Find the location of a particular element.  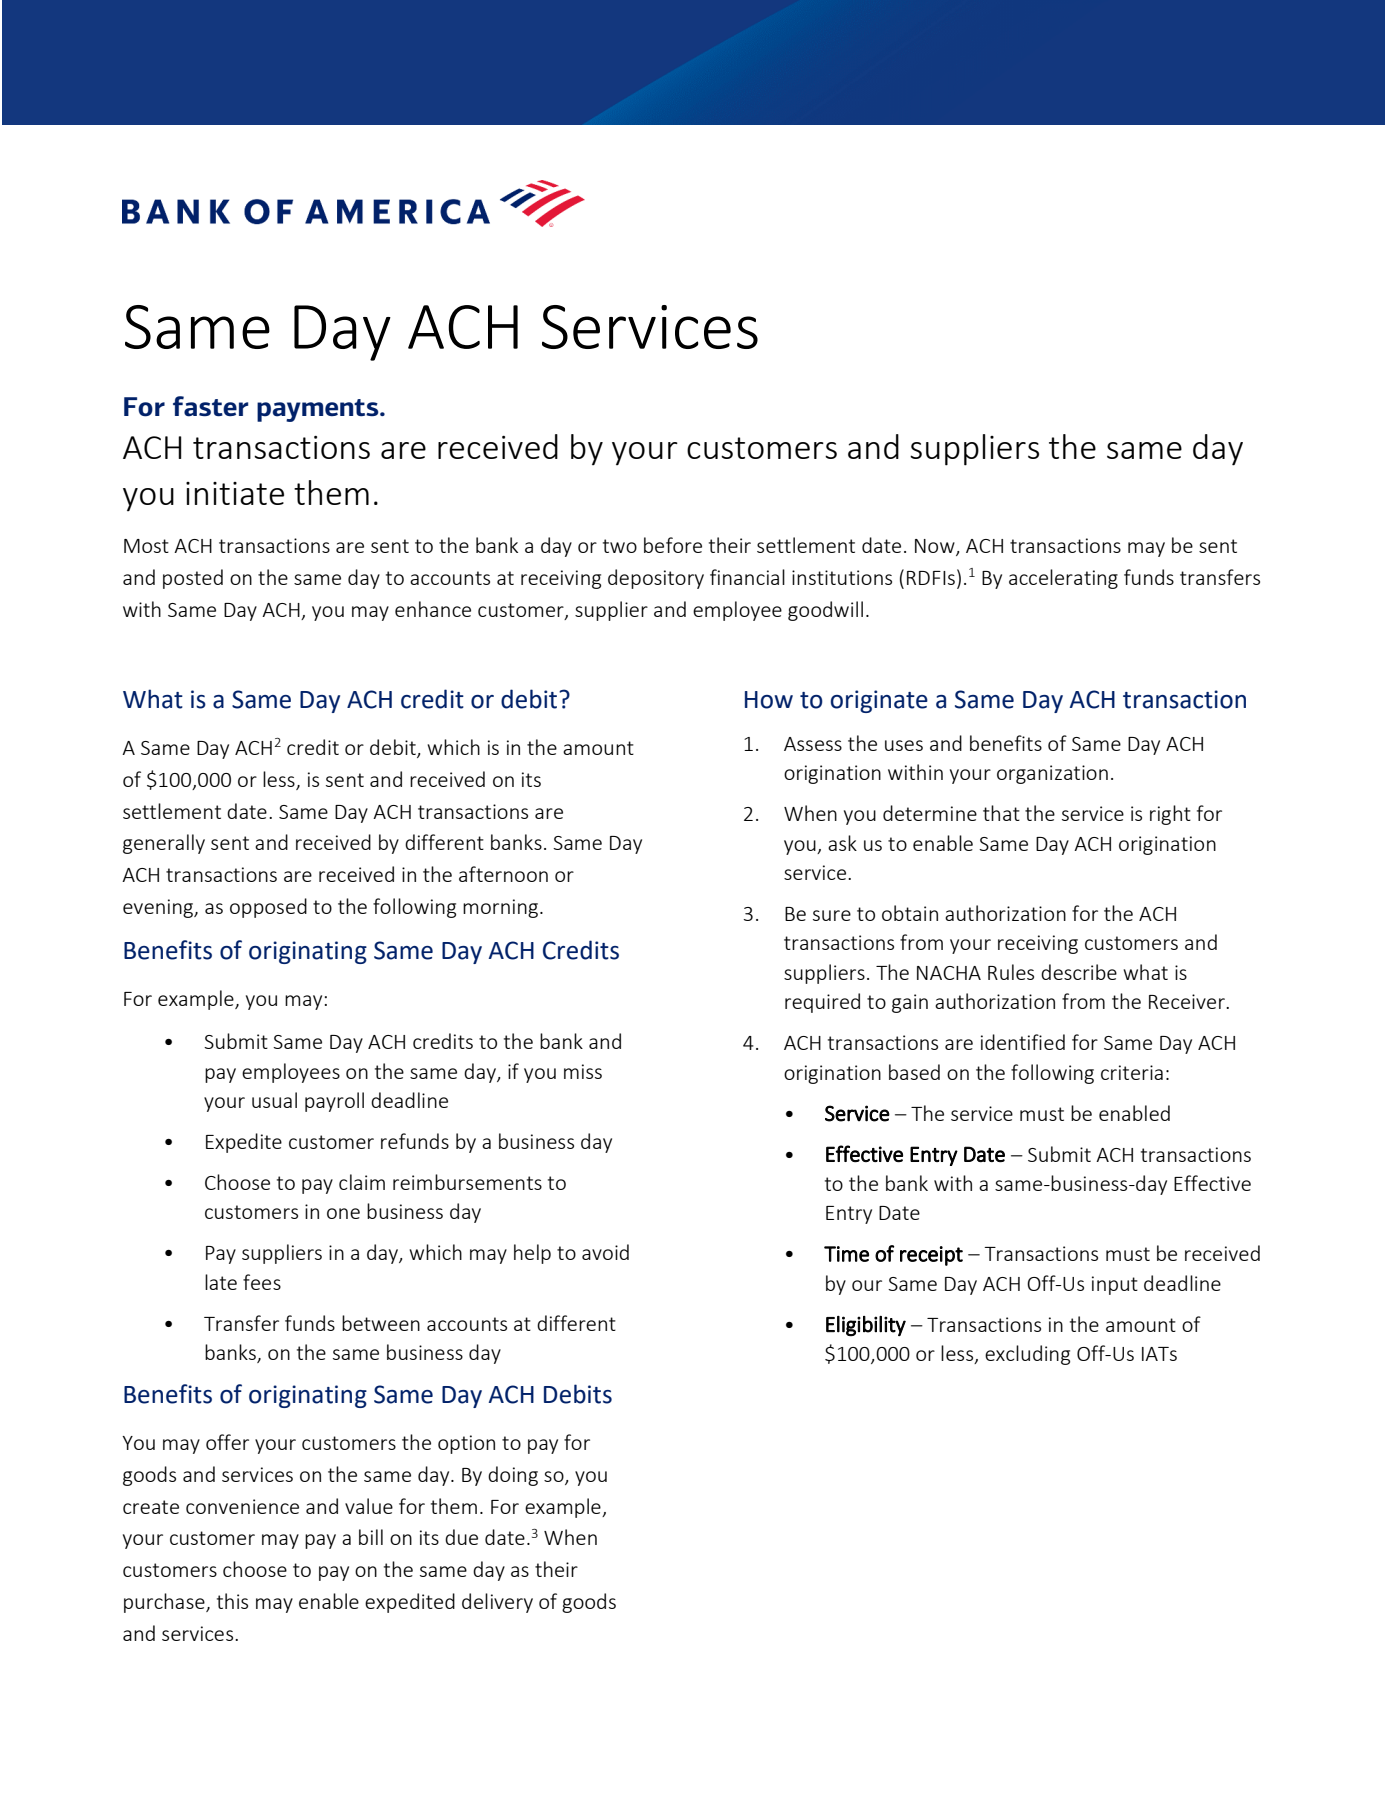

Now is located at coordinates (936, 547).
